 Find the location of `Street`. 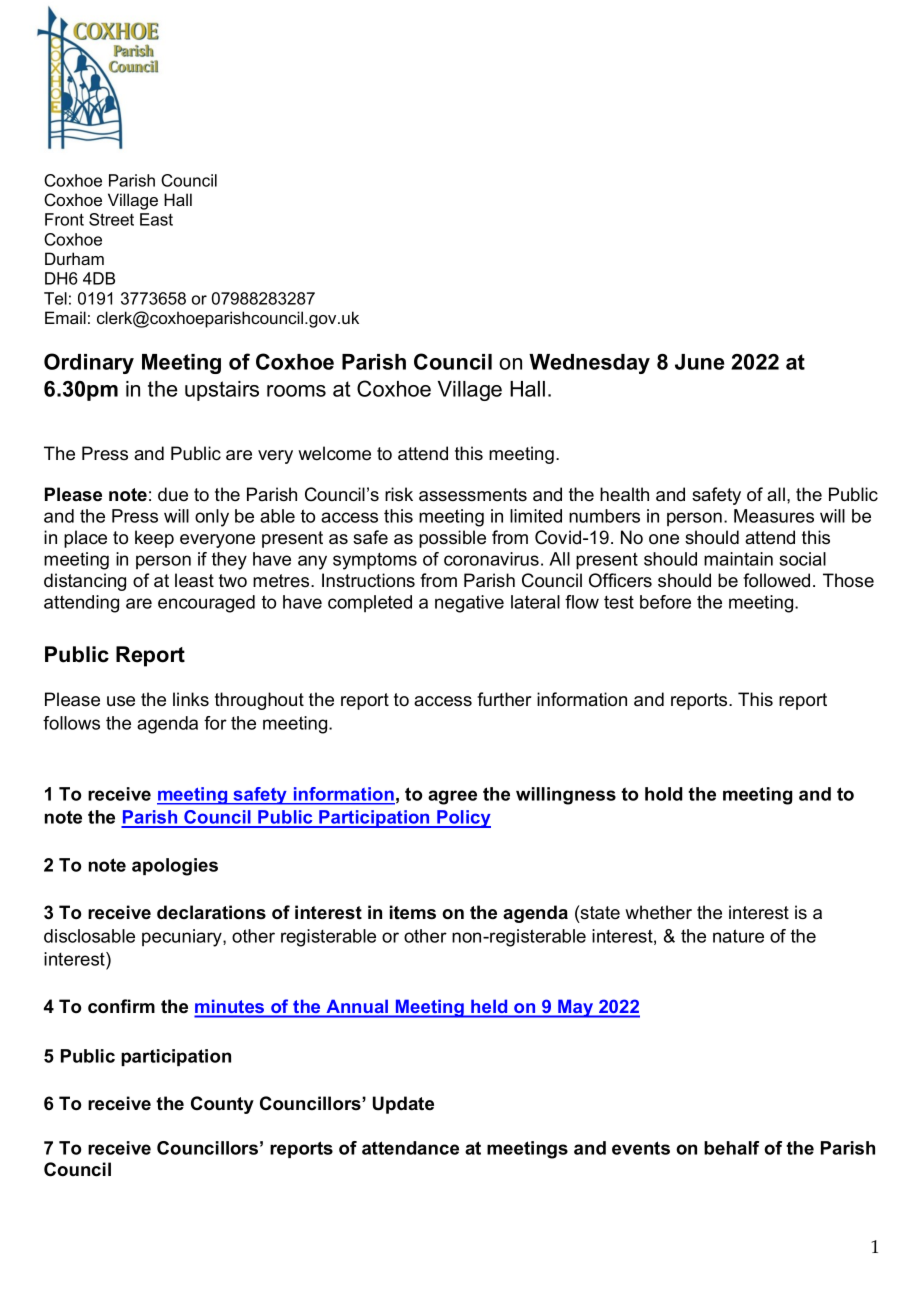

Street is located at coordinates (111, 219).
